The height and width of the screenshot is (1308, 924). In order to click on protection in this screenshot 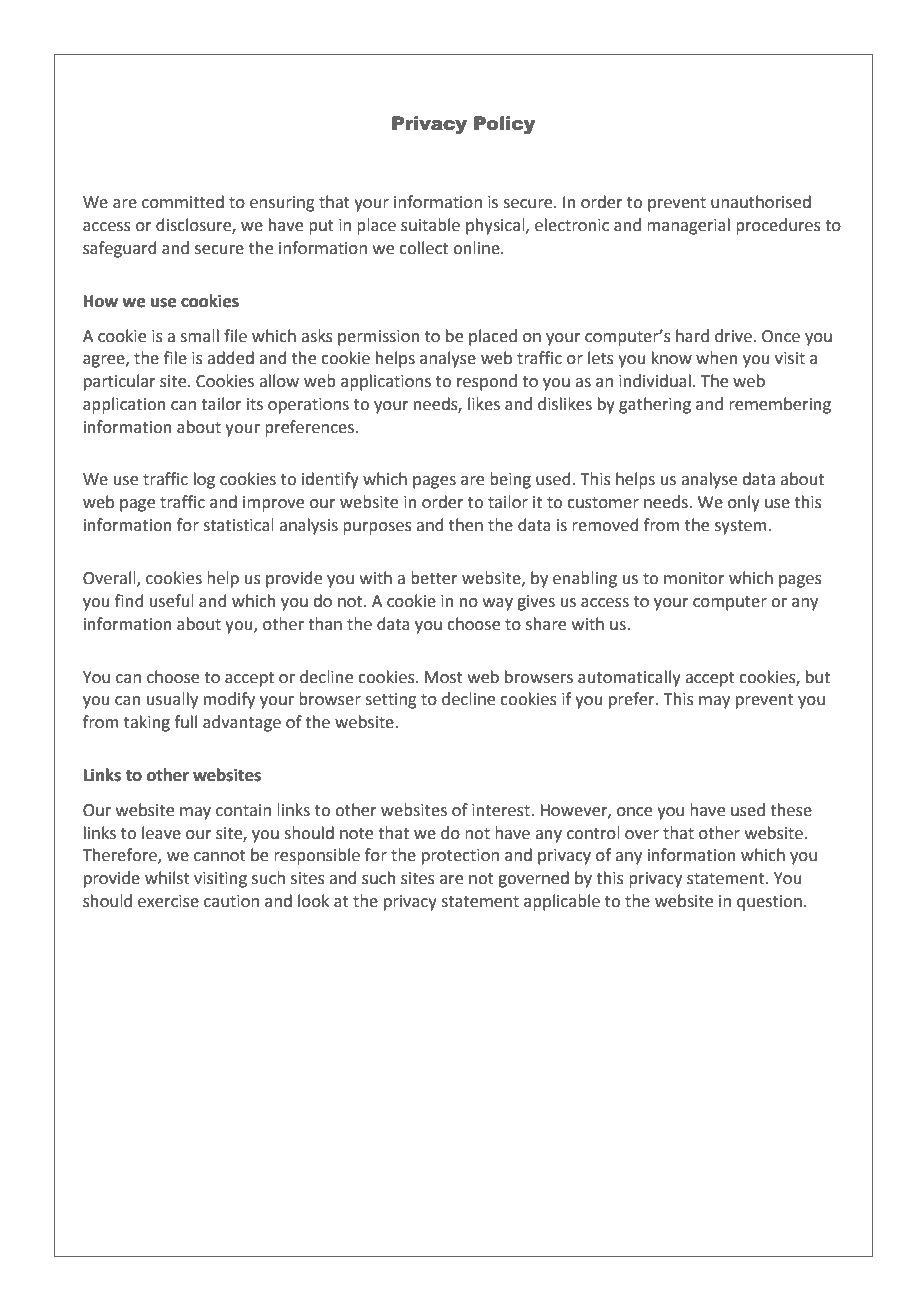, I will do `click(460, 857)`.
